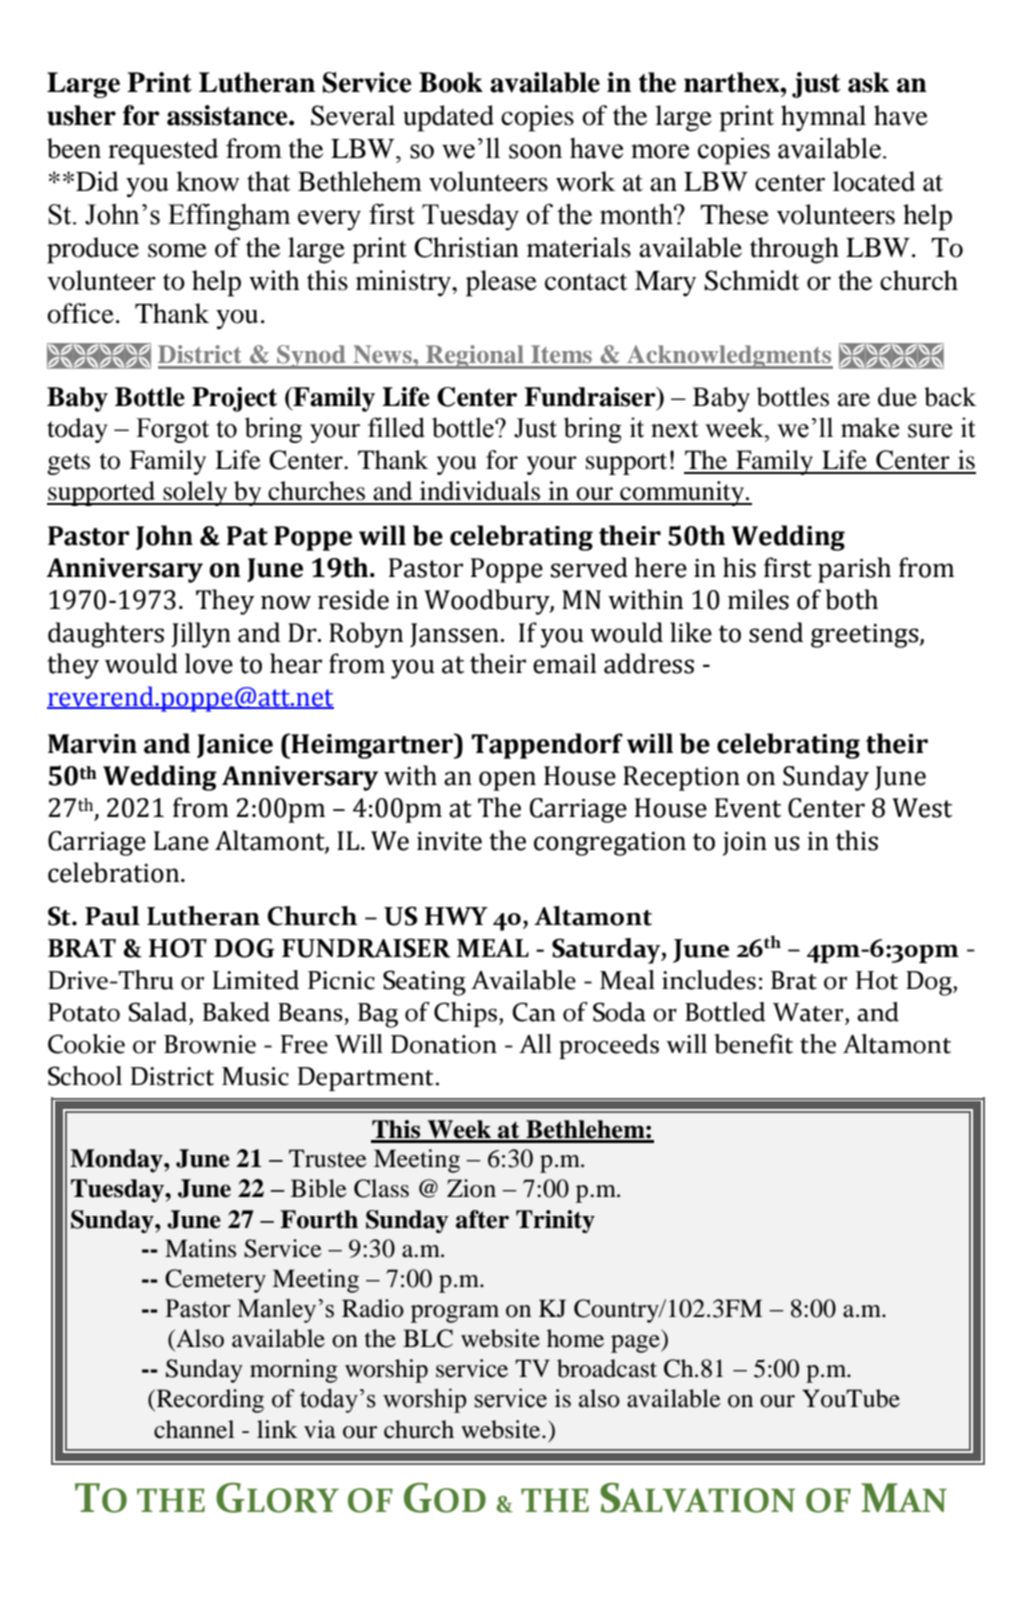 This screenshot has height=1598, width=1034. I want to click on Janice, so click(235, 746).
